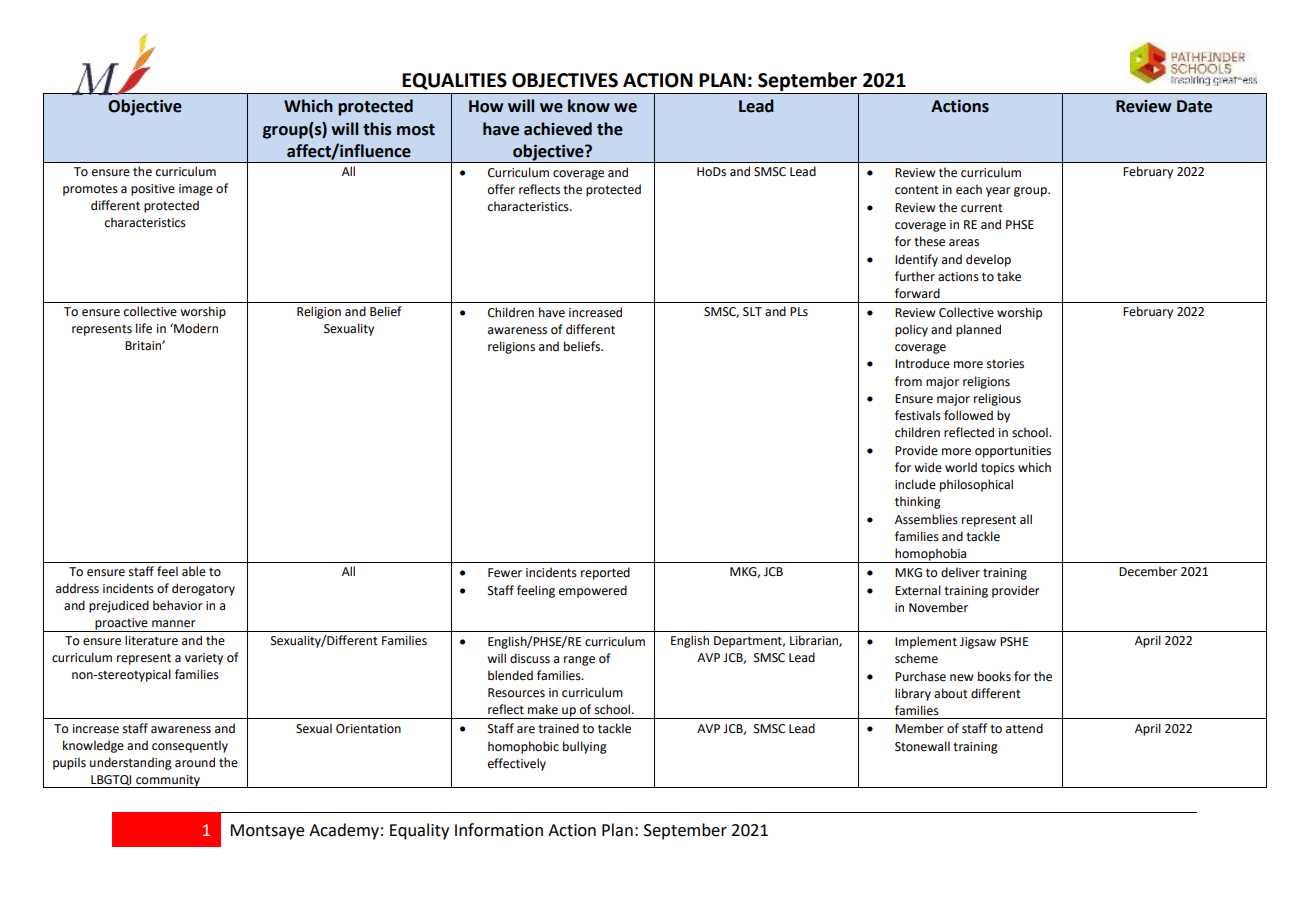 The width and height of the screenshot is (1308, 924). I want to click on Information, so click(499, 830).
